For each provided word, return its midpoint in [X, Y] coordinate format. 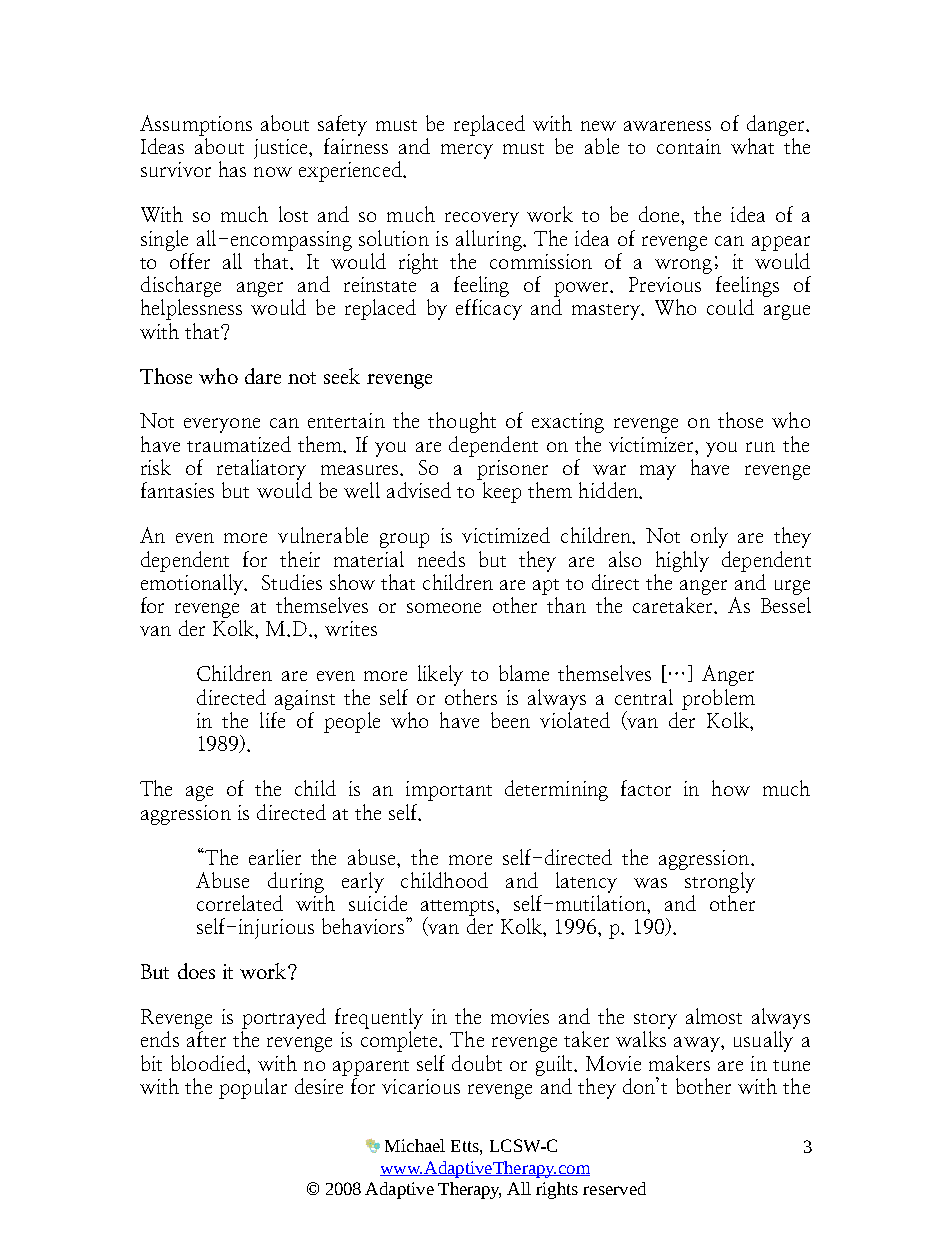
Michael [415, 1145]
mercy [467, 151]
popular [253, 1088]
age [199, 793]
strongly [719, 881]
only [709, 537]
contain [689, 146]
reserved [614, 1188]
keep [502, 492]
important [449, 791]
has [232, 169]
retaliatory [261, 469]
